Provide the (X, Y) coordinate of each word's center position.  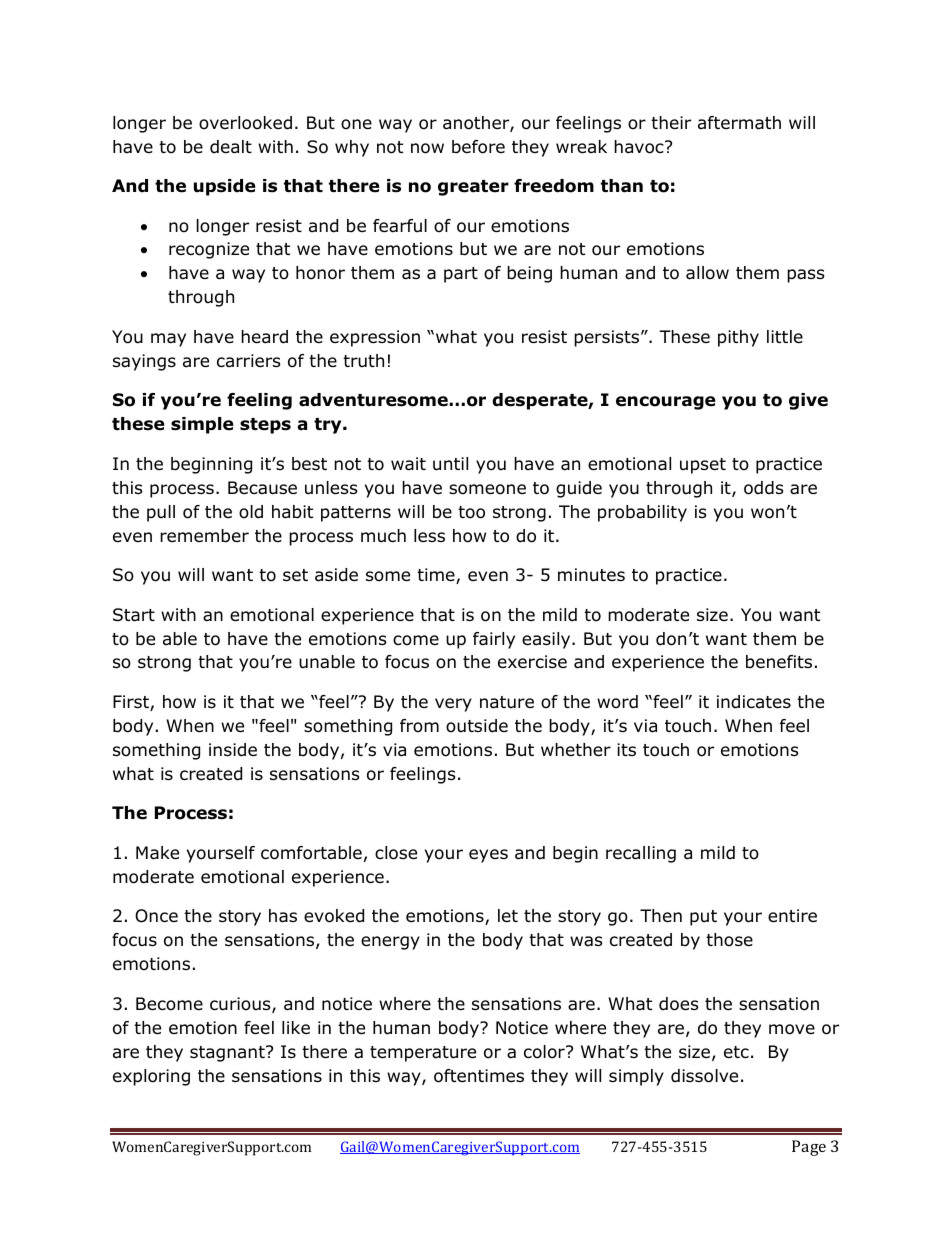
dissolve (704, 1076)
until (450, 464)
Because (262, 488)
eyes (488, 856)
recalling (641, 854)
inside (233, 750)
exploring (151, 1077)
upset (703, 466)
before (478, 147)
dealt (231, 147)
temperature (423, 1054)
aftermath (739, 123)
